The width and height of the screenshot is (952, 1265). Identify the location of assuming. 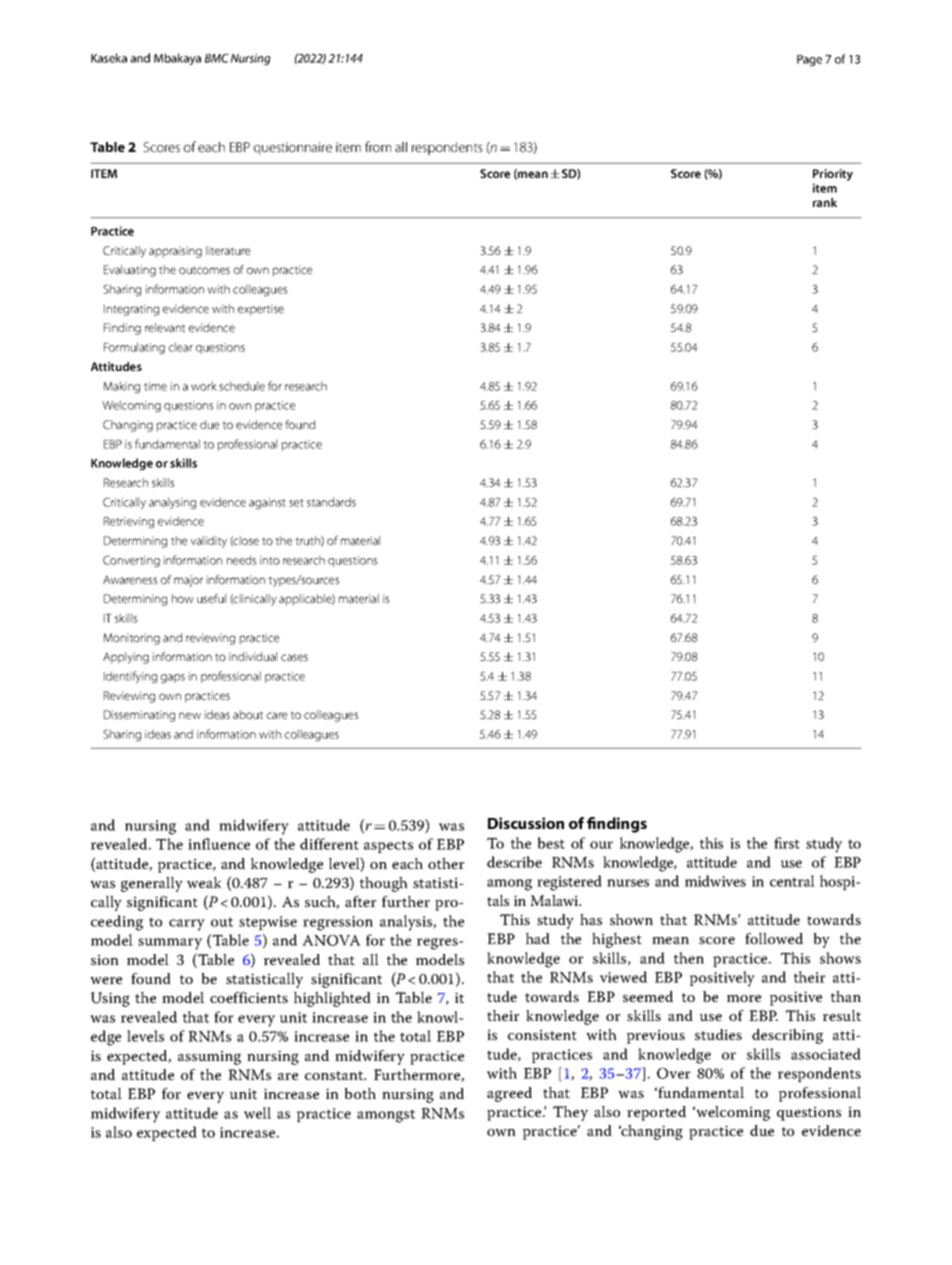
(209, 1057).
